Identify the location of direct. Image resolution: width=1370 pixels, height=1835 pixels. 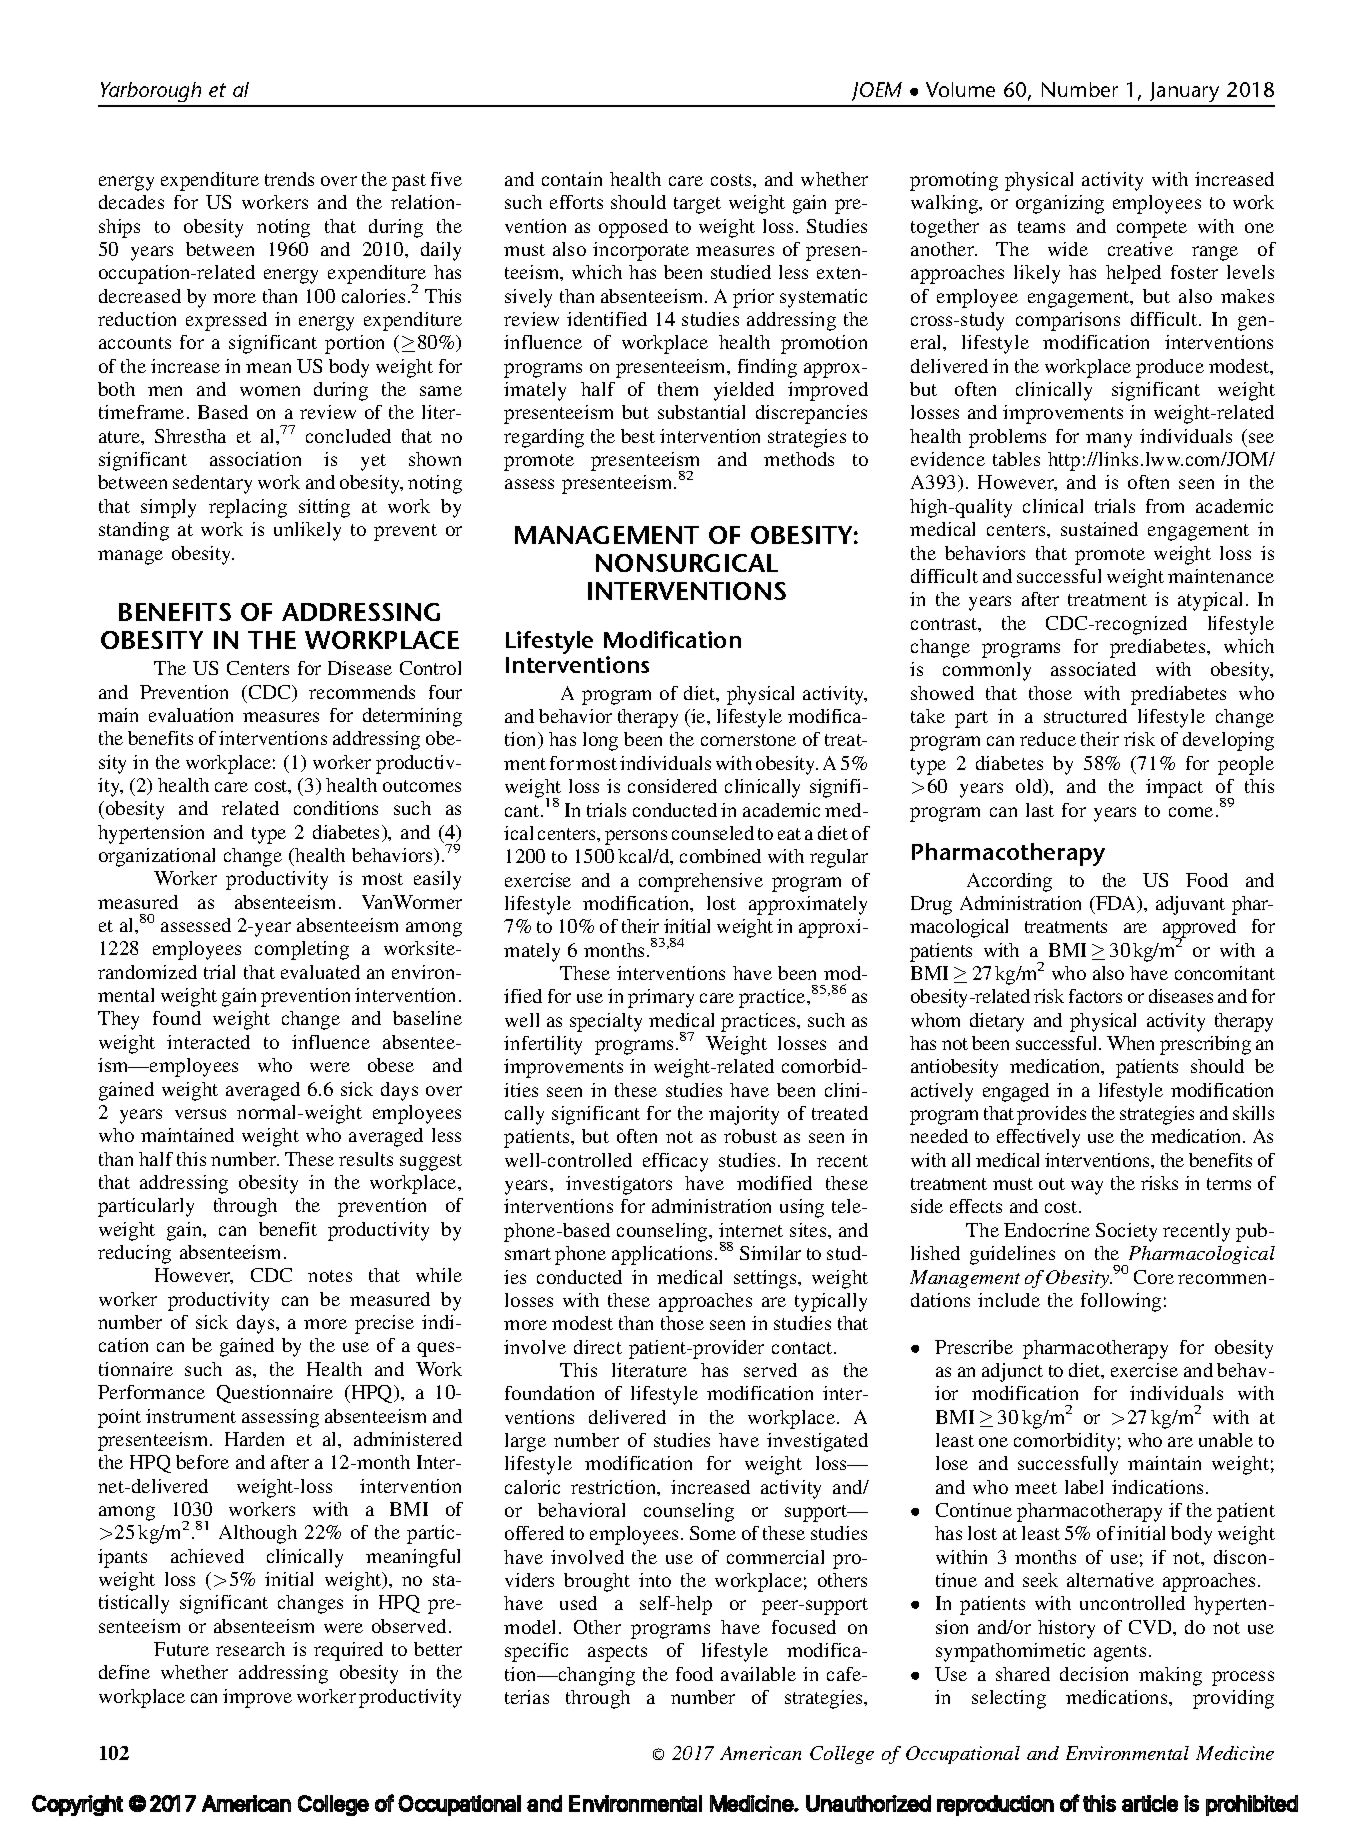
(598, 1347).
